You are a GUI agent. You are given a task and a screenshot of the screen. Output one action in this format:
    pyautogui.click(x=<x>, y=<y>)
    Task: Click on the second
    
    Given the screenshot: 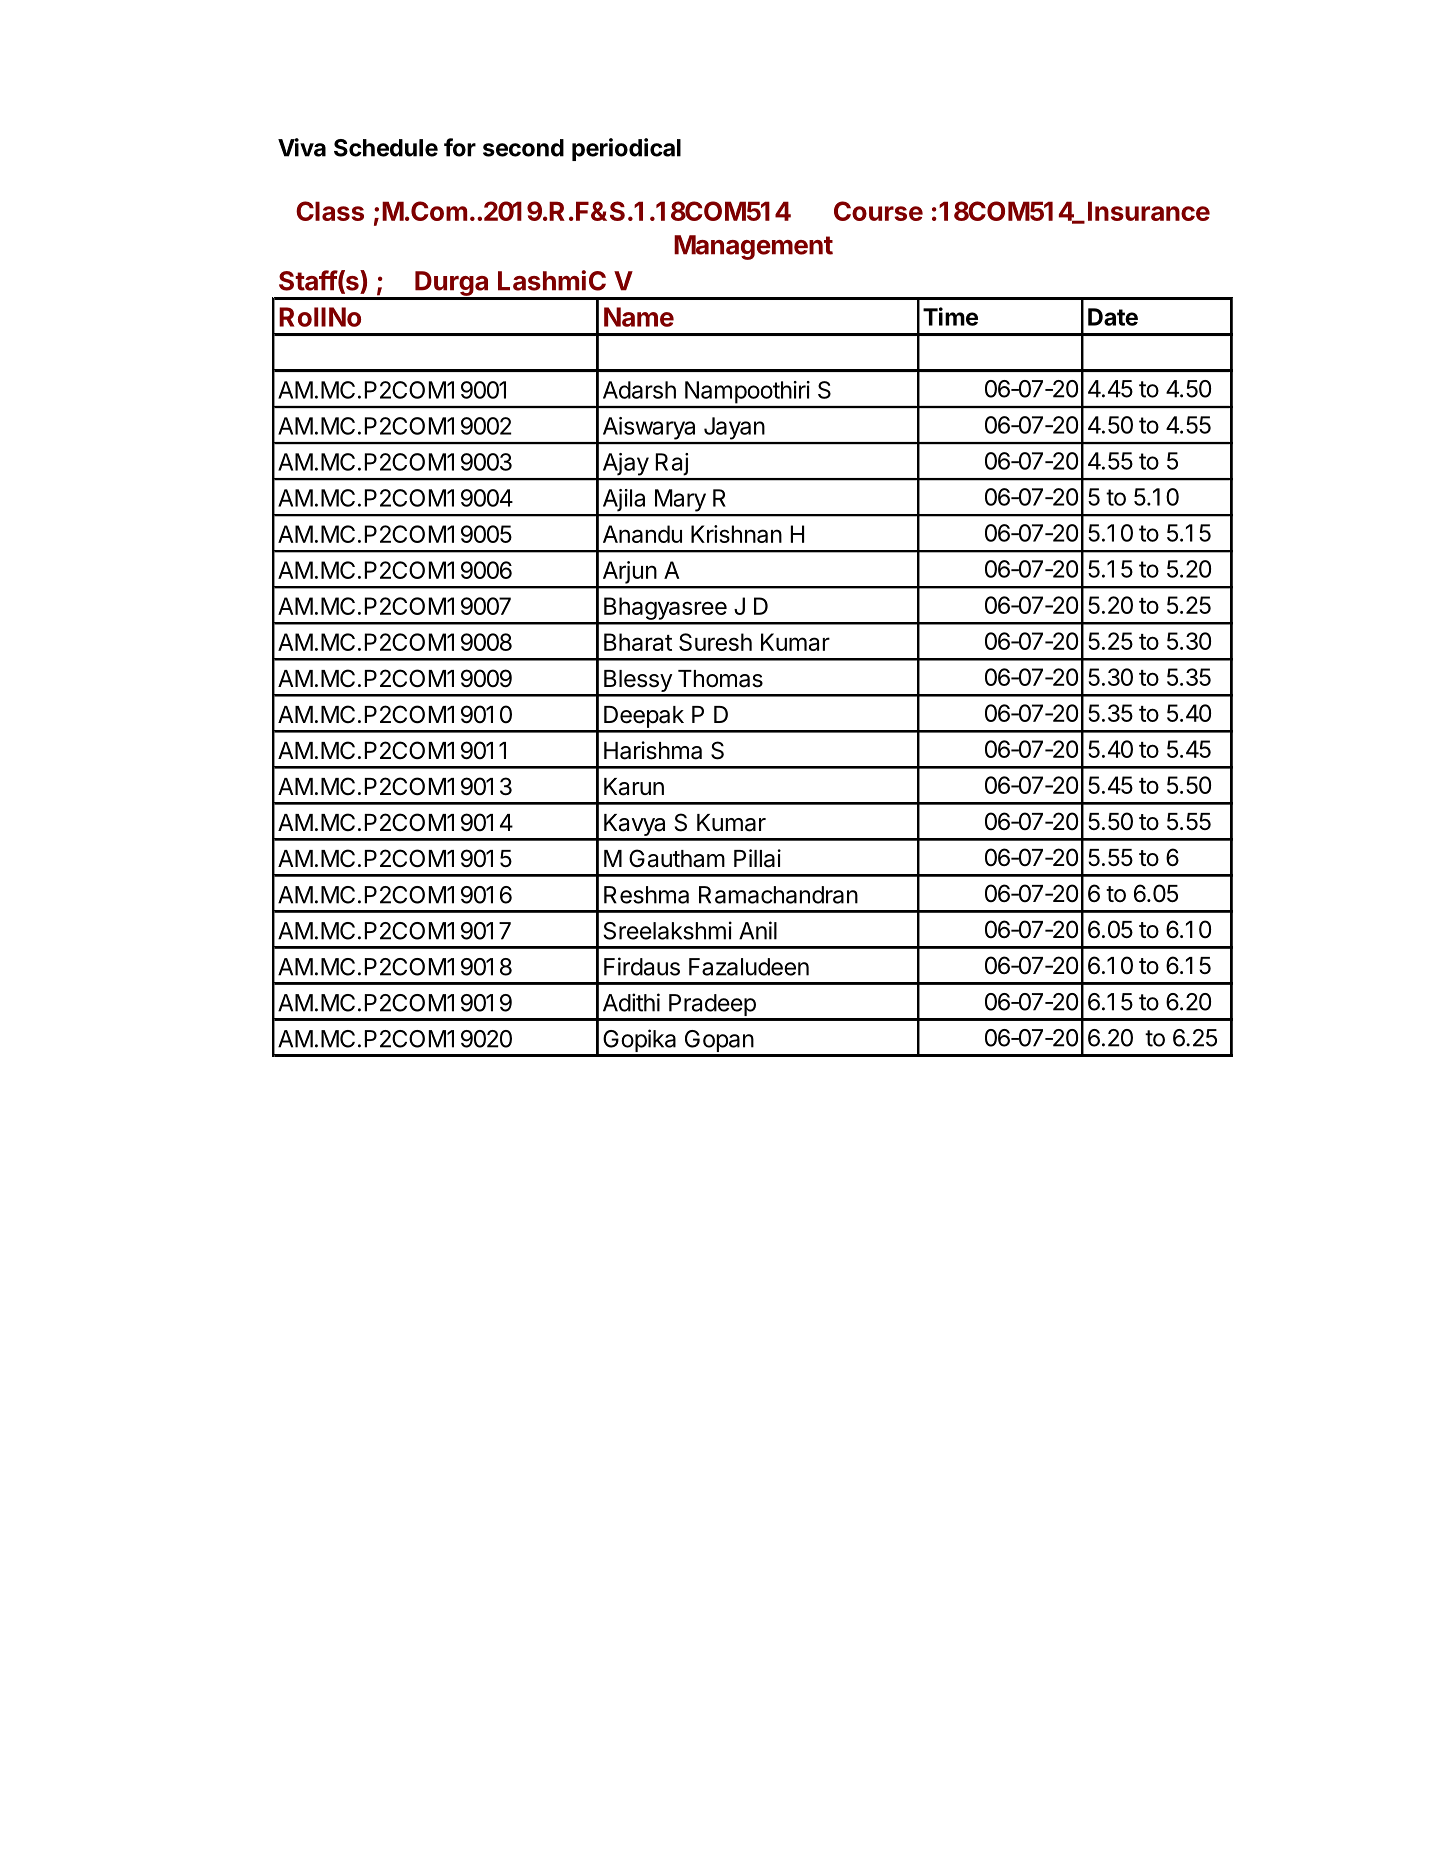 What is the action you would take?
    pyautogui.click(x=523, y=148)
